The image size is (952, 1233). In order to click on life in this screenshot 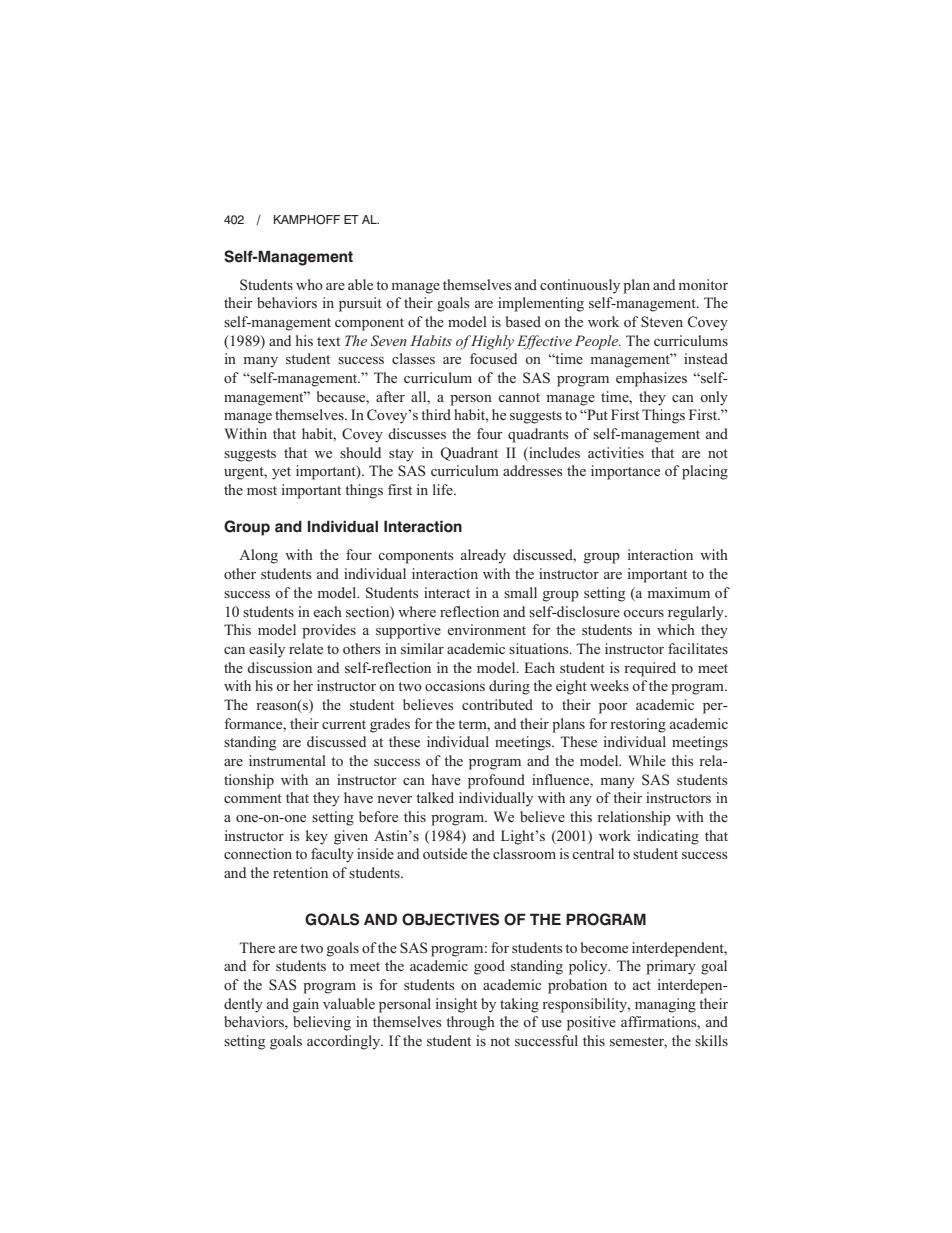, I will do `click(444, 489)`.
